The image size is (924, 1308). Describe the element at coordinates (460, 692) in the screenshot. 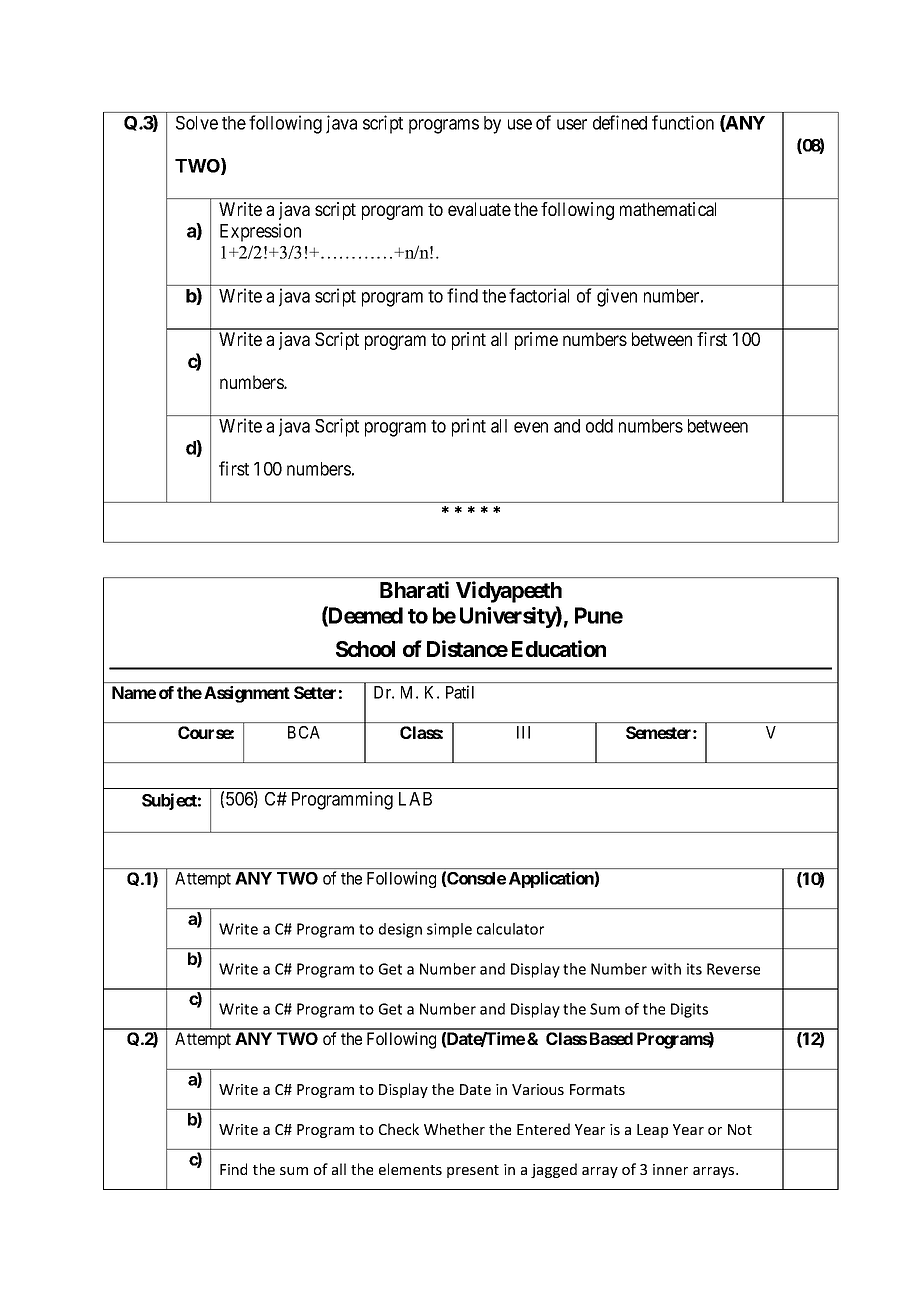

I see `Patil` at that location.
